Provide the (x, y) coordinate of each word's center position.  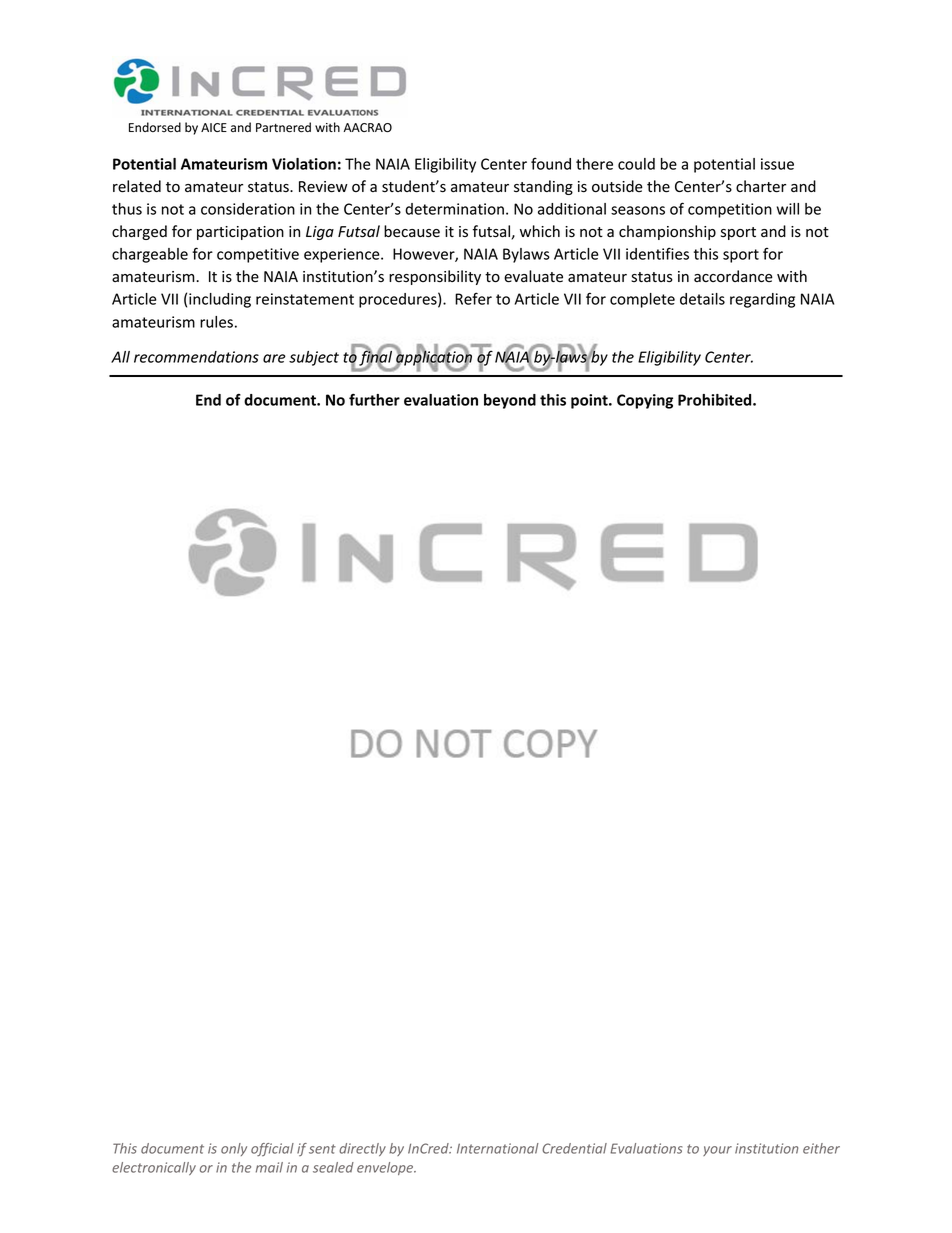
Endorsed (155, 127)
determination (454, 209)
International (498, 1148)
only (234, 1149)
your (717, 1151)
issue (777, 164)
